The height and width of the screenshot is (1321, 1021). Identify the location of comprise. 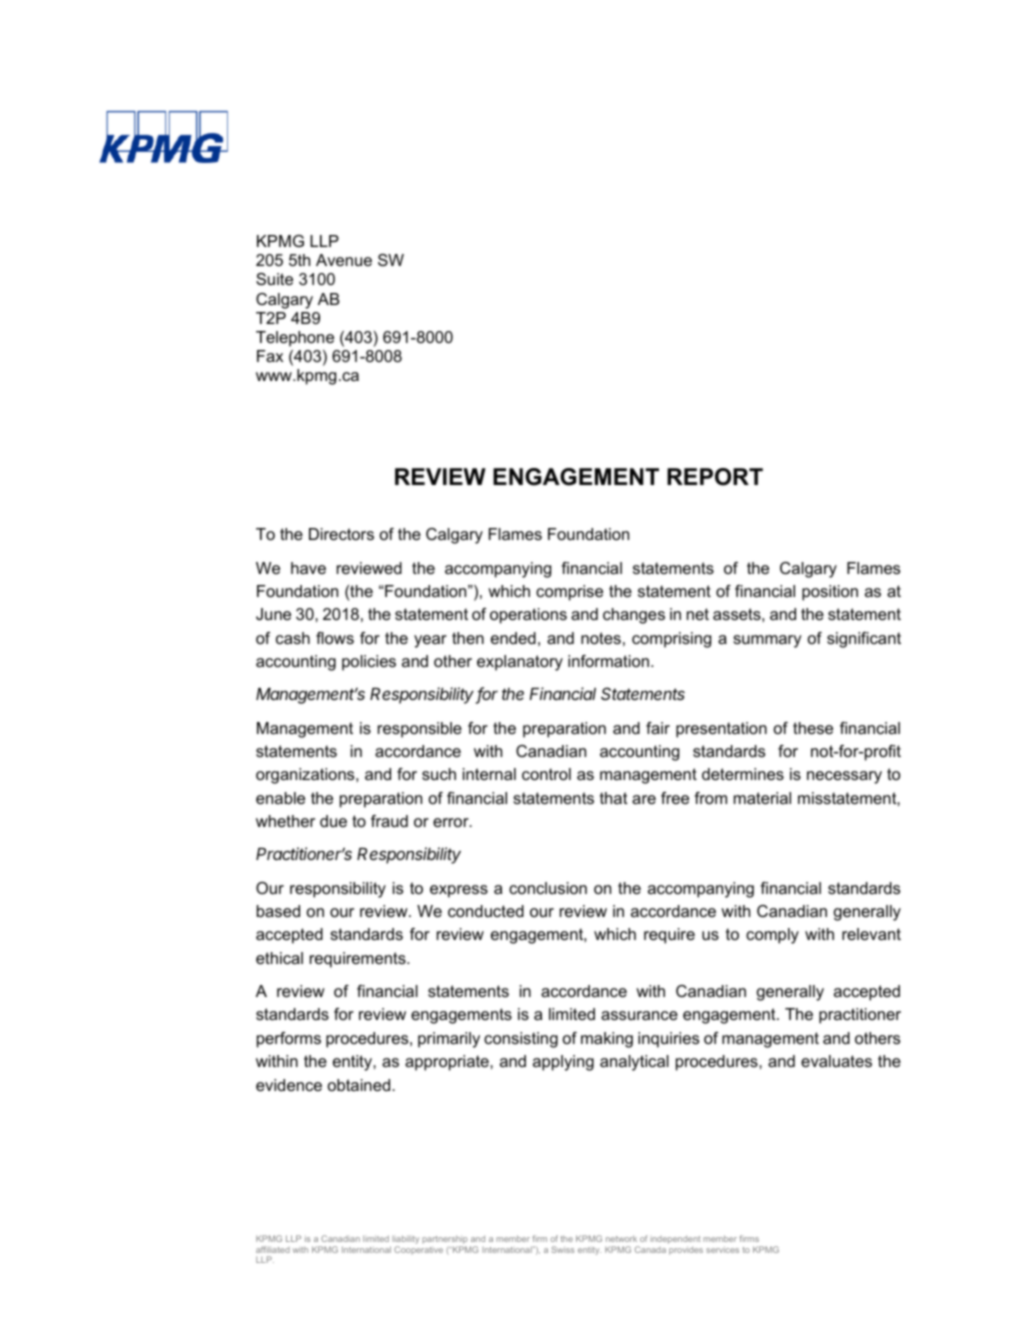
(569, 593).
